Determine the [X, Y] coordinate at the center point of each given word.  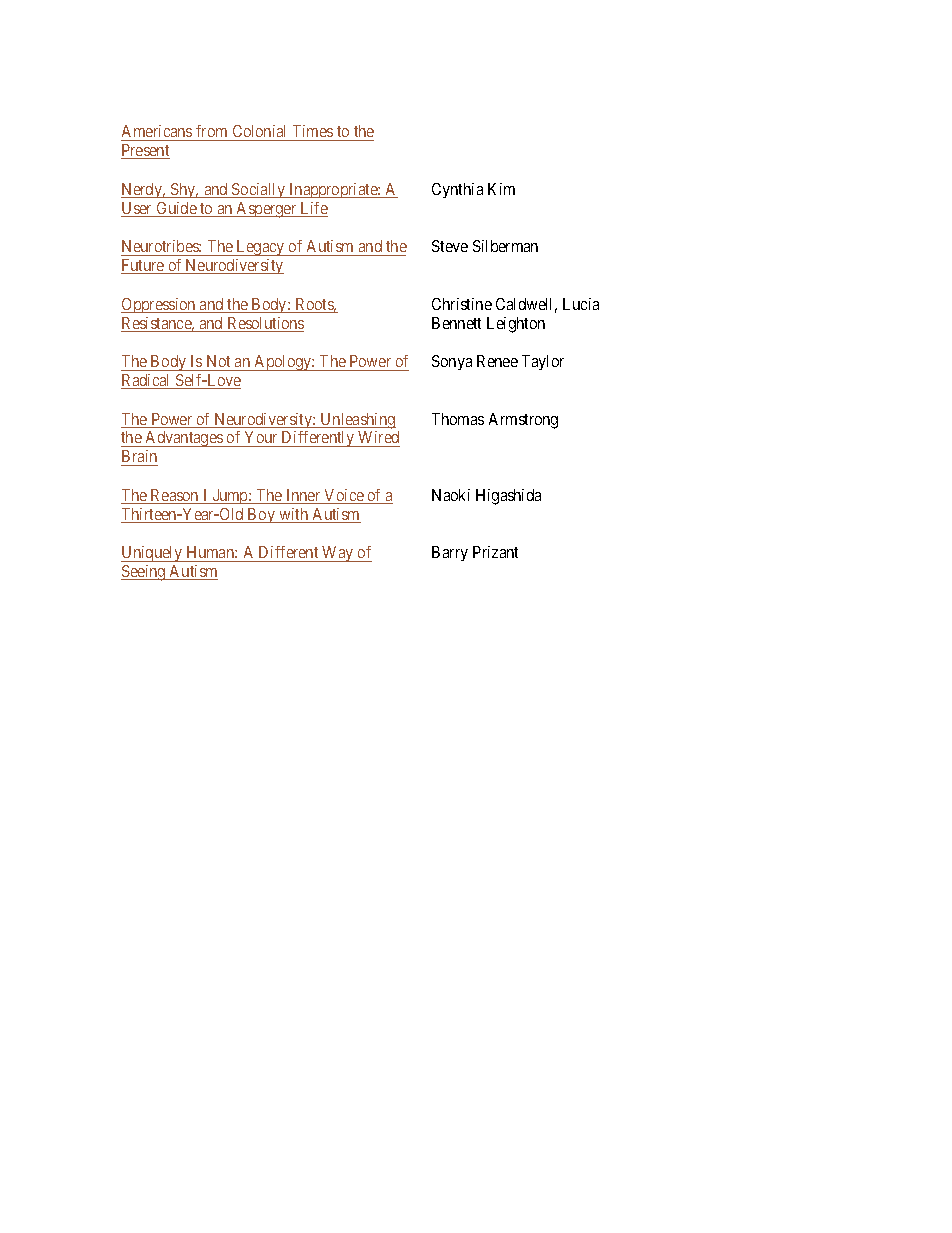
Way [338, 554]
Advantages [184, 439]
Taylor [543, 362]
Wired [378, 439]
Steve [450, 246]
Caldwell [526, 305]
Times [312, 133]
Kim [501, 189]
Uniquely [152, 554]
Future [143, 266]
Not [218, 361]
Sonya [452, 362]
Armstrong [523, 421]
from [212, 133]
